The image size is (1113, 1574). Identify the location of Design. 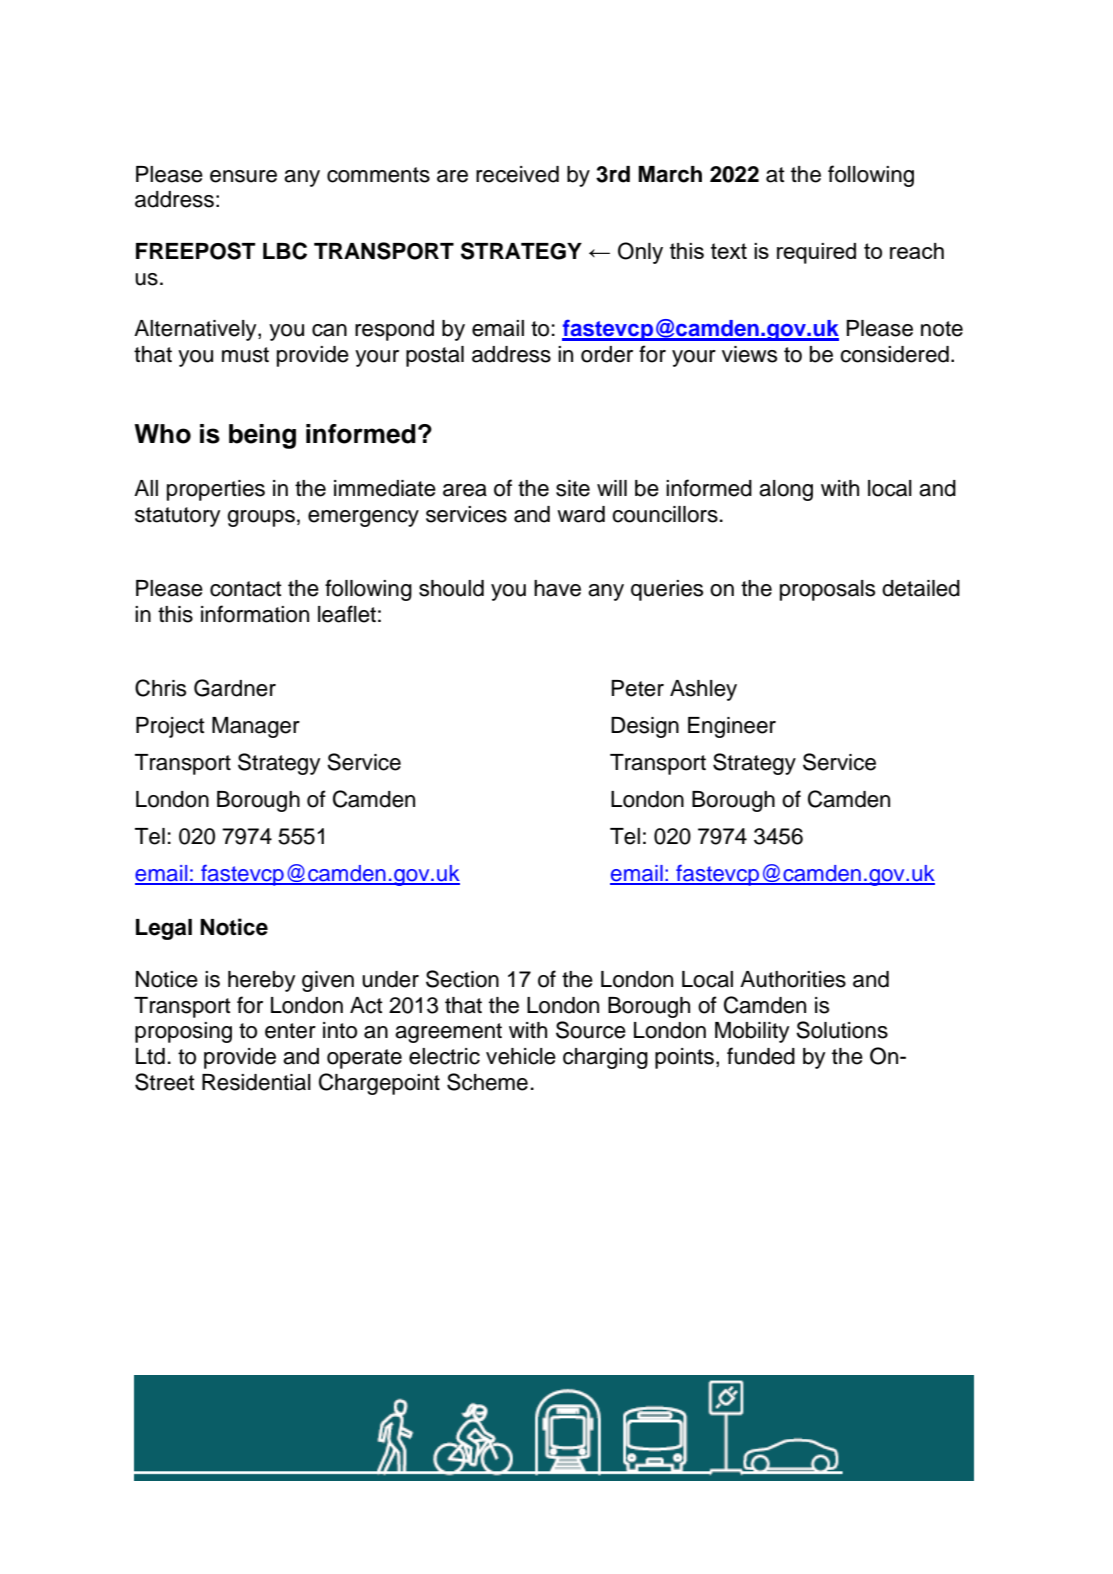
(645, 727).
